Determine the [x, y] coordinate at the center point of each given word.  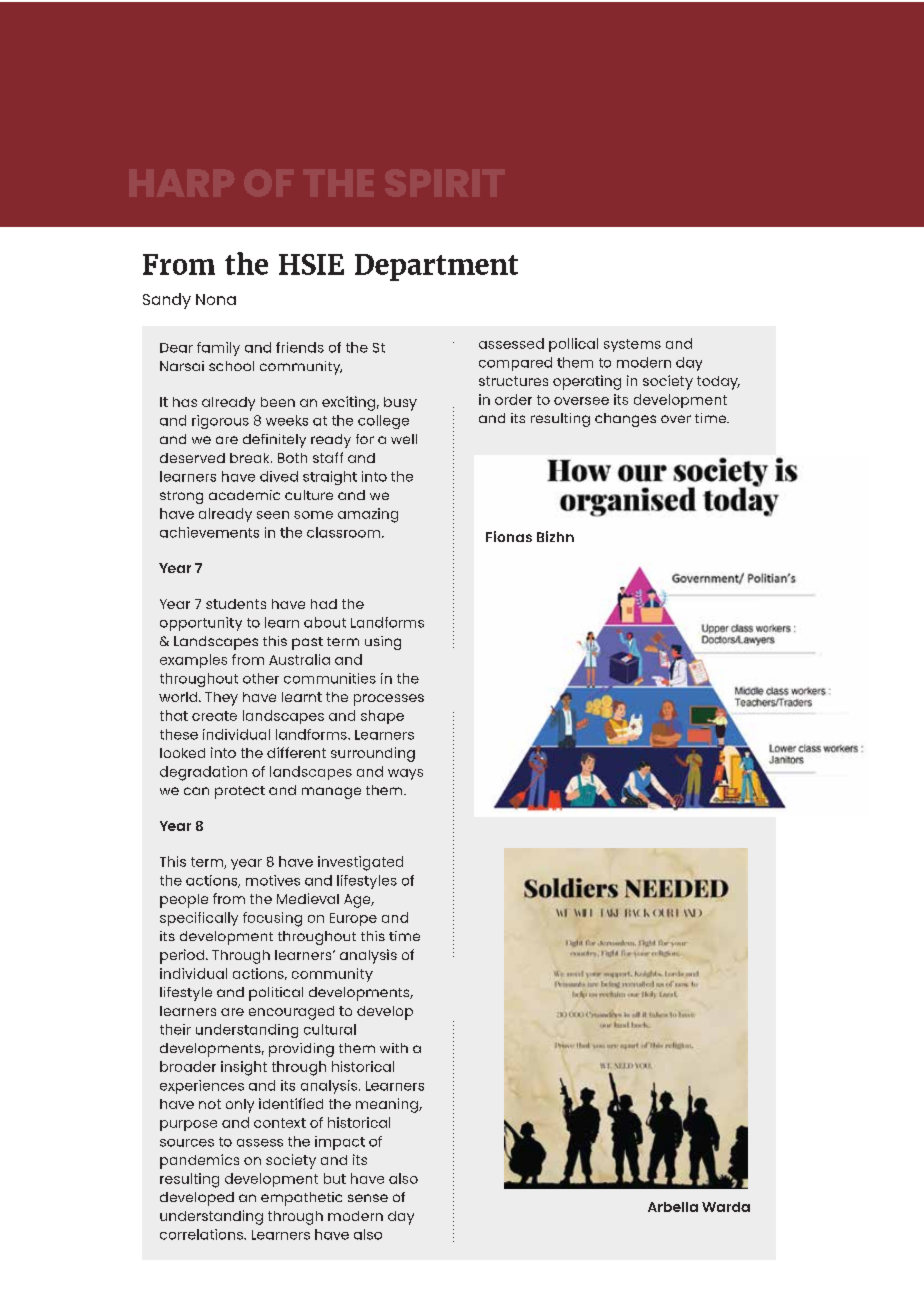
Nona [216, 299]
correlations [202, 1234]
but [335, 1178]
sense [368, 1198]
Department [436, 267]
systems [632, 345]
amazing [368, 515]
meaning [388, 1105]
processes [389, 700]
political [276, 994]
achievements [209, 532]
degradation [203, 773]
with [394, 1048]
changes [625, 420]
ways [405, 774]
